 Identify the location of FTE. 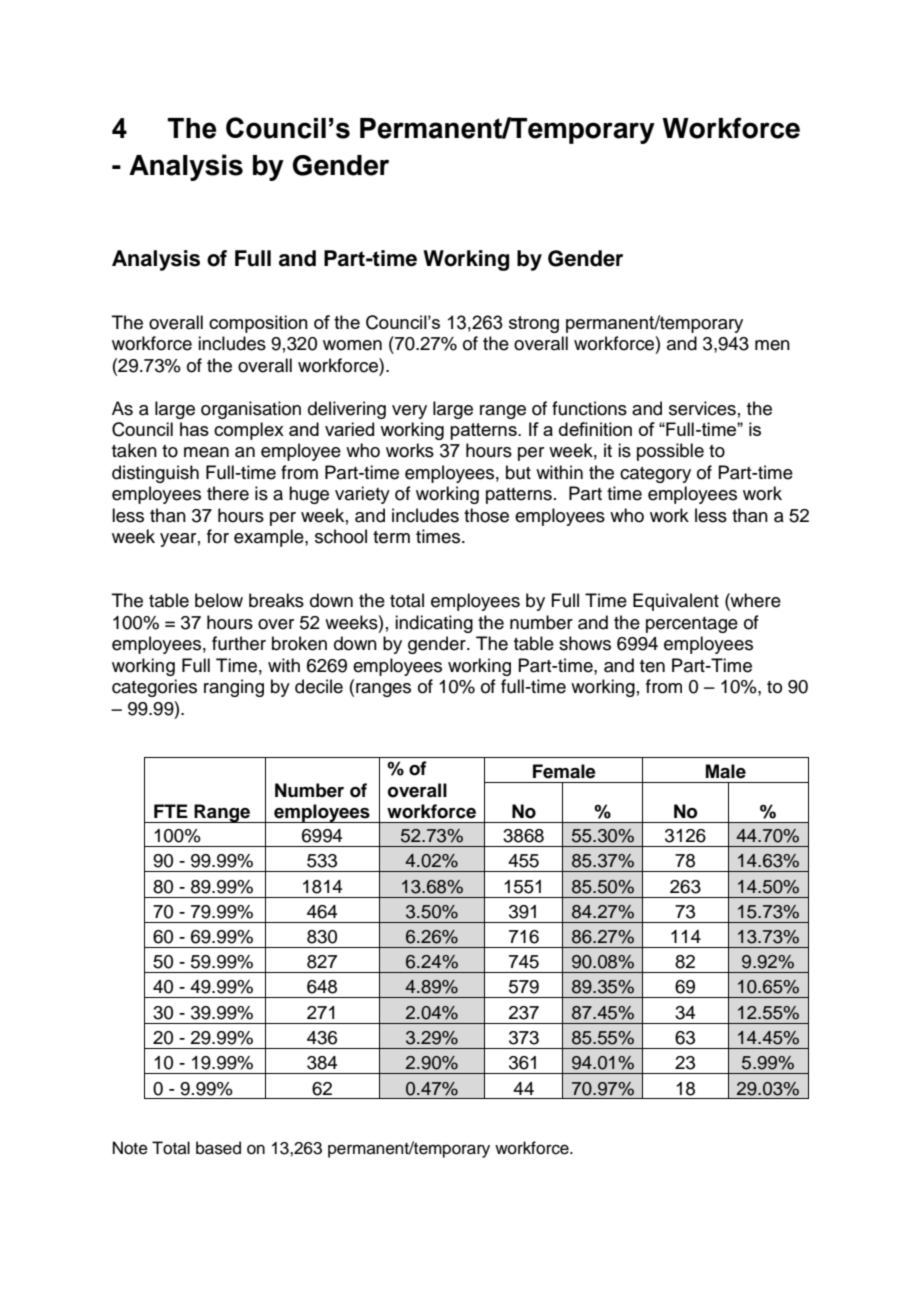
(171, 811).
